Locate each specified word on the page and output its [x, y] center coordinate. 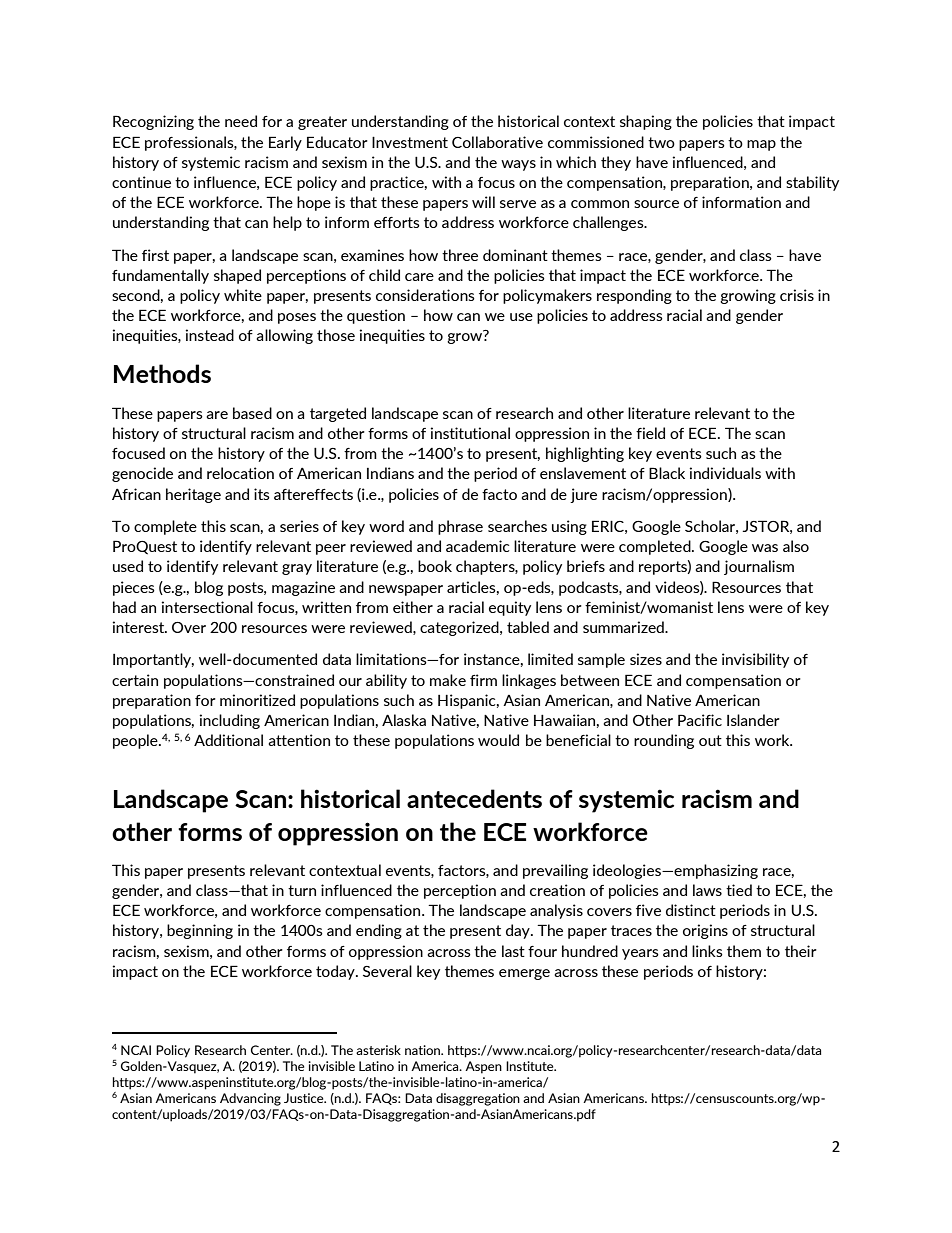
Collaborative [497, 142]
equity [510, 608]
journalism [759, 567]
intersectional [207, 607]
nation [424, 1050]
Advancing [250, 1099]
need [241, 121]
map [761, 145]
